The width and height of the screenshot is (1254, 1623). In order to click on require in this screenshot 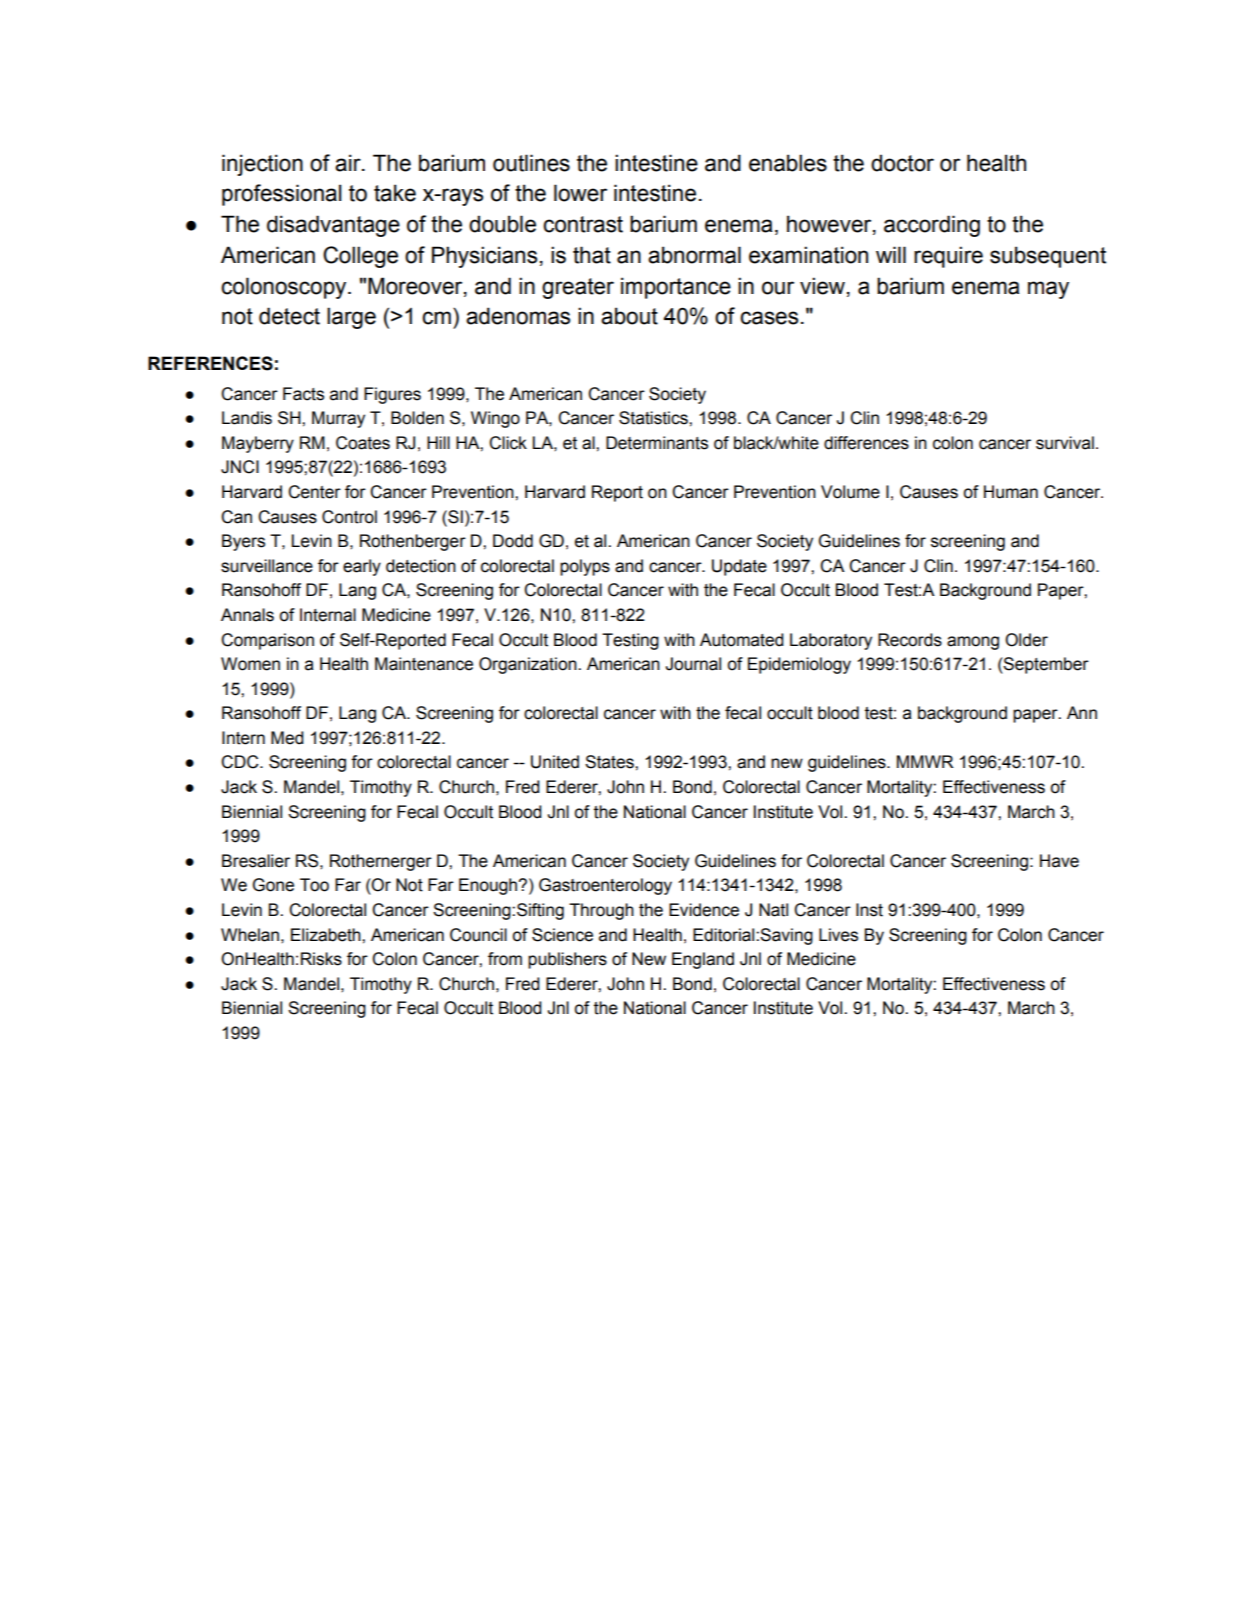, I will do `click(948, 257)`.
